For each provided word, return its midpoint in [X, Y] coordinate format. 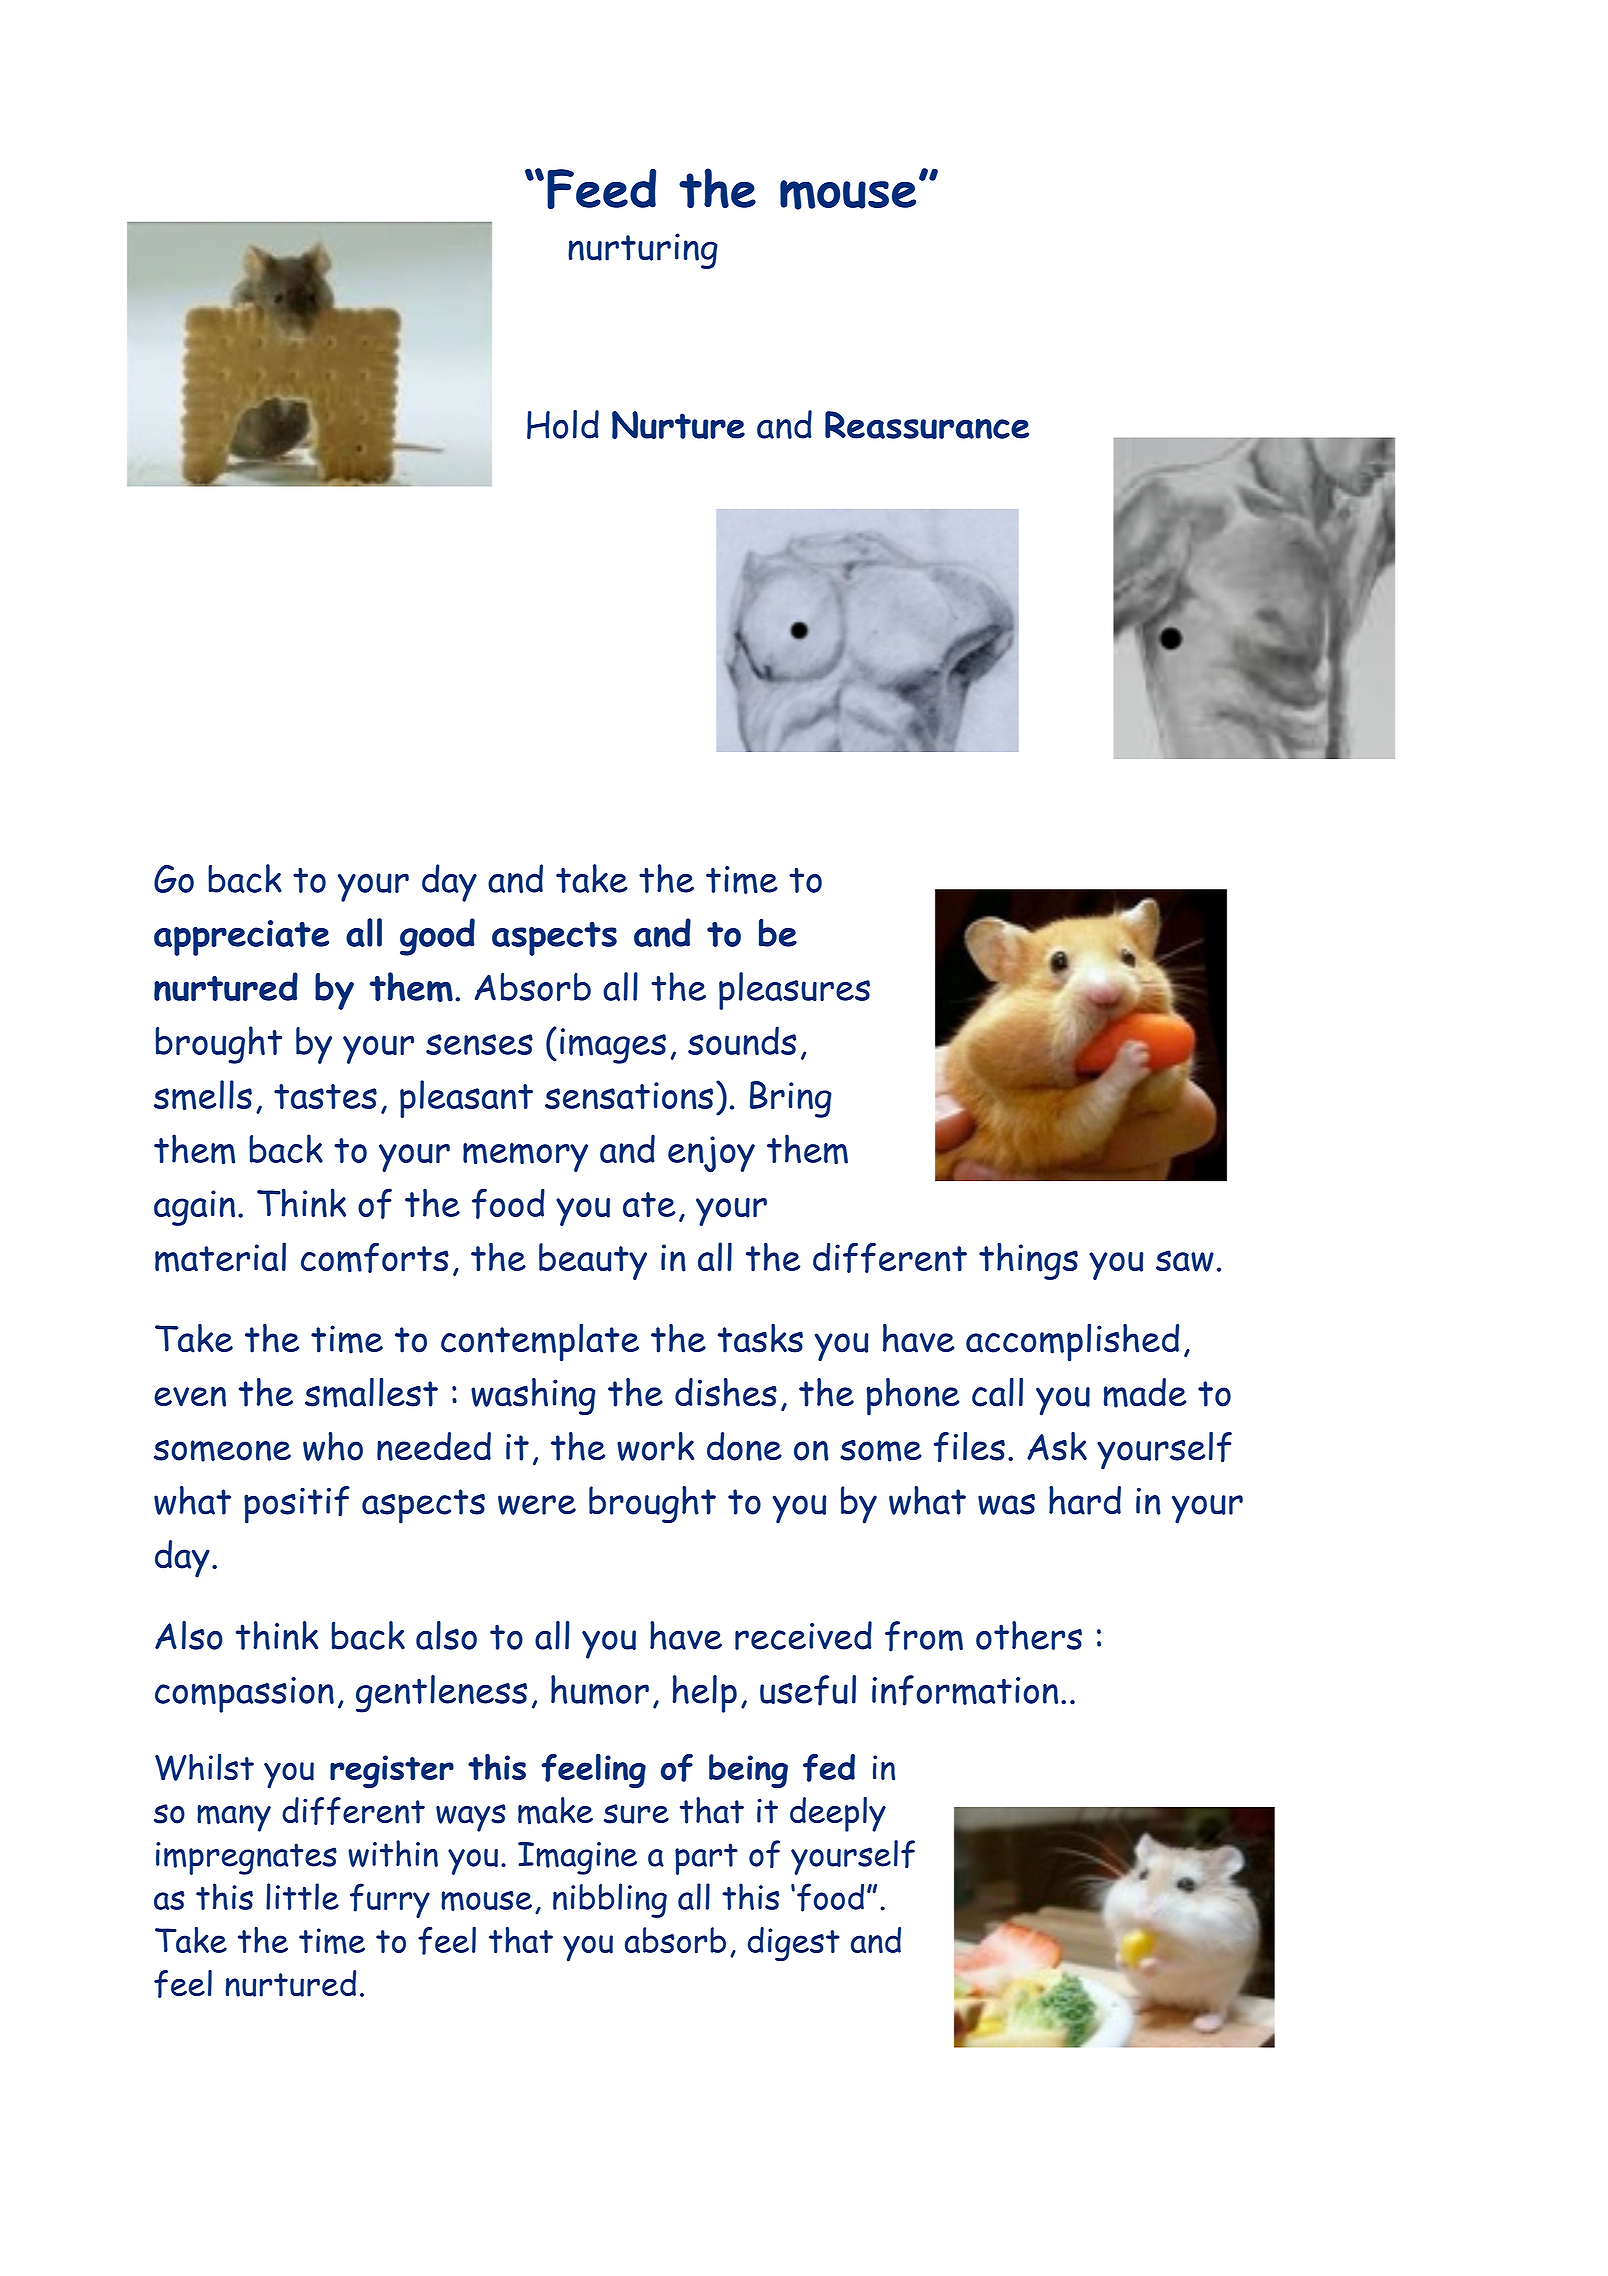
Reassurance [927, 425]
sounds [742, 1040]
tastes [325, 1096]
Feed [601, 189]
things [1028, 1261]
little [302, 1896]
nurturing [643, 251]
